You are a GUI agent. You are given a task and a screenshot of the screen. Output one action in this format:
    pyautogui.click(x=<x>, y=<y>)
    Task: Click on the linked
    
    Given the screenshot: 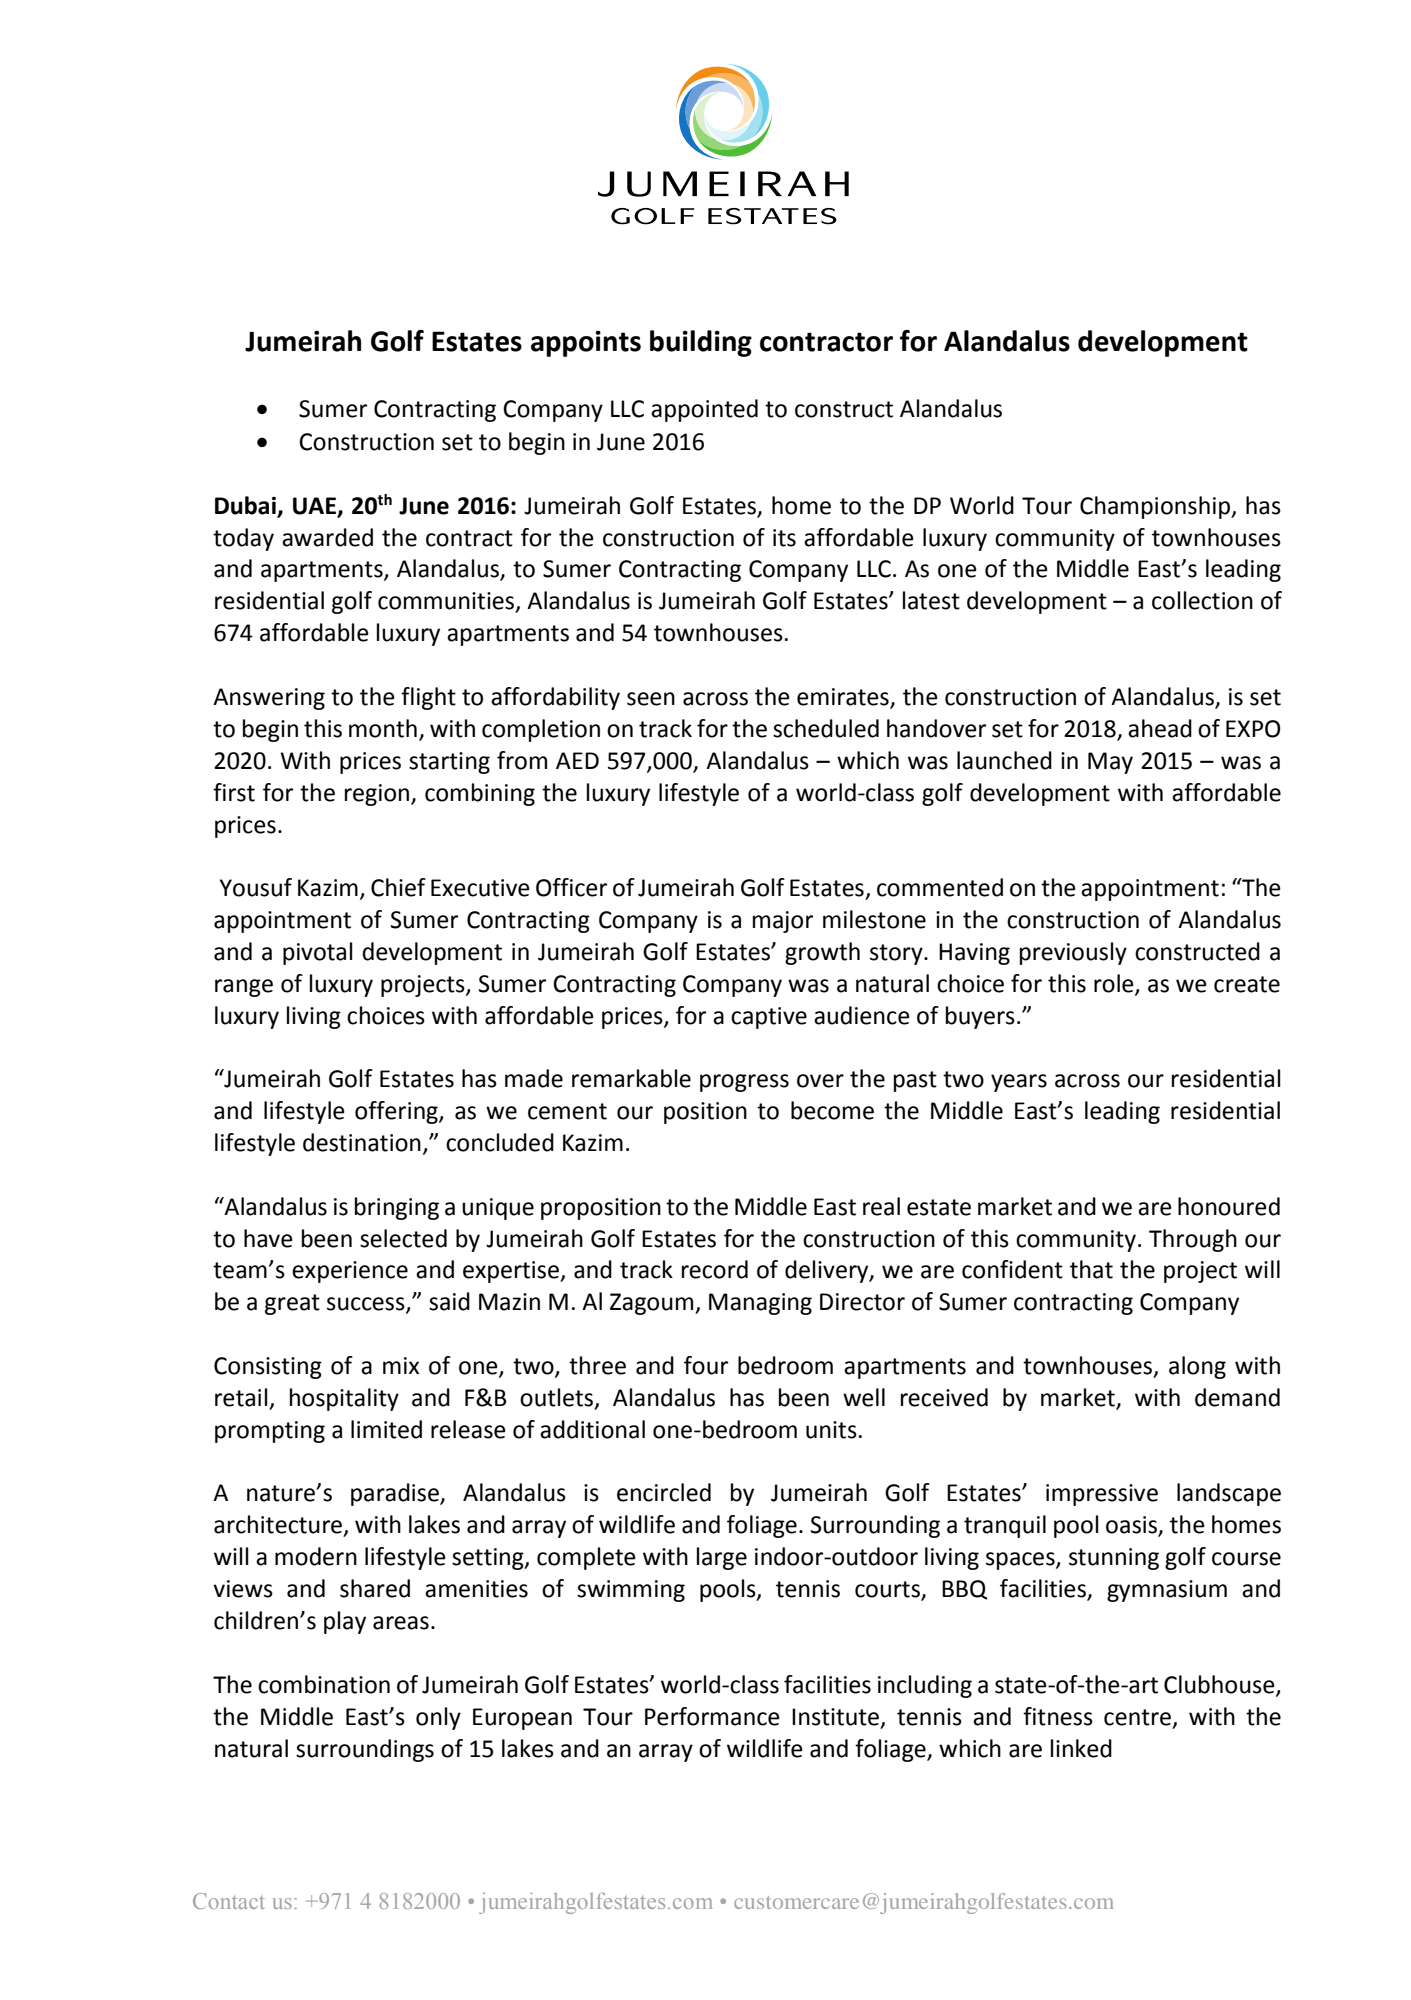 What is the action you would take?
    pyautogui.click(x=1081, y=1748)
